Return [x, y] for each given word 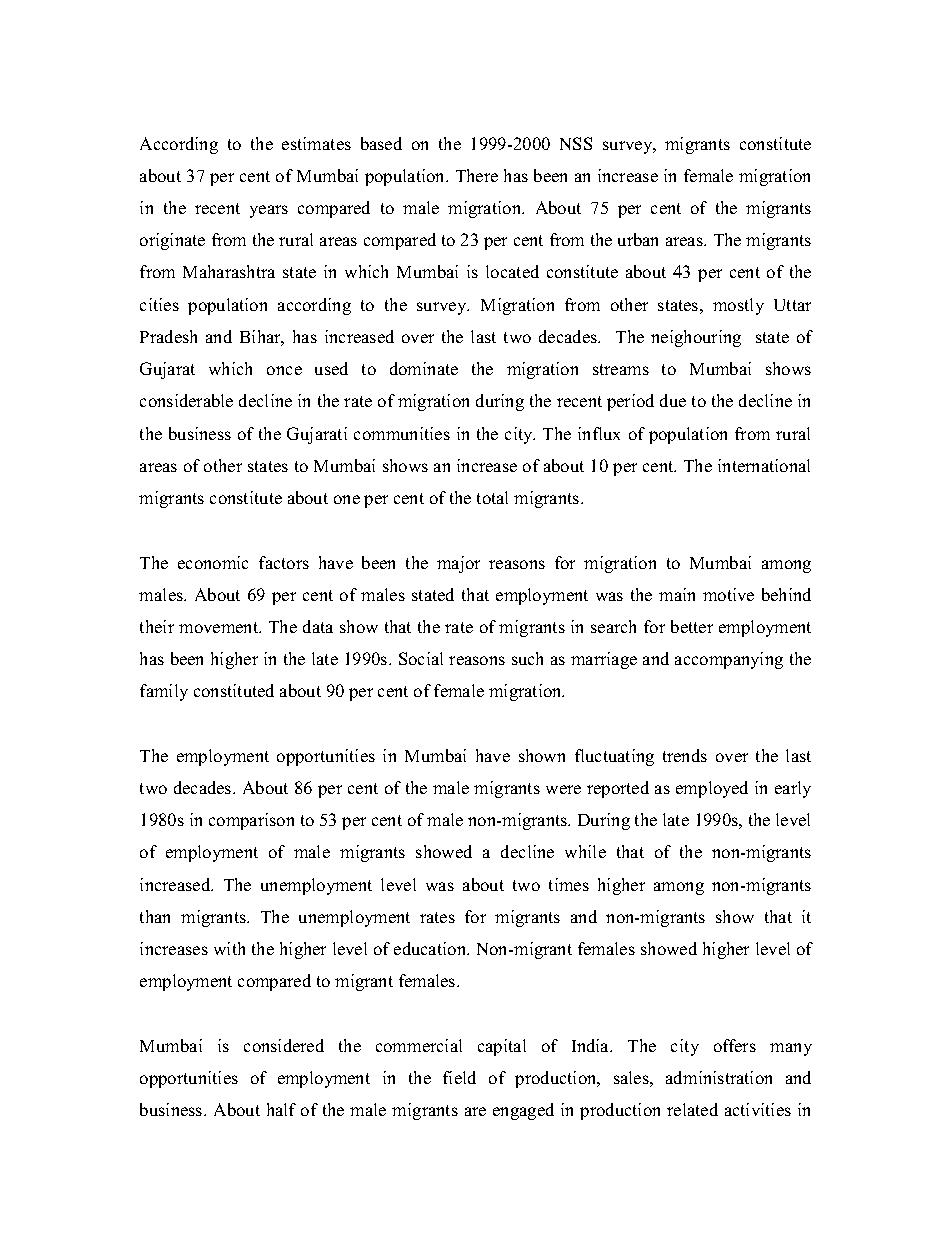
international [764, 465]
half [281, 1109]
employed [712, 789]
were [563, 789]
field [459, 1077]
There [477, 175]
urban [638, 239]
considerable [186, 400]
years [269, 211]
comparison [251, 821]
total [492, 497]
